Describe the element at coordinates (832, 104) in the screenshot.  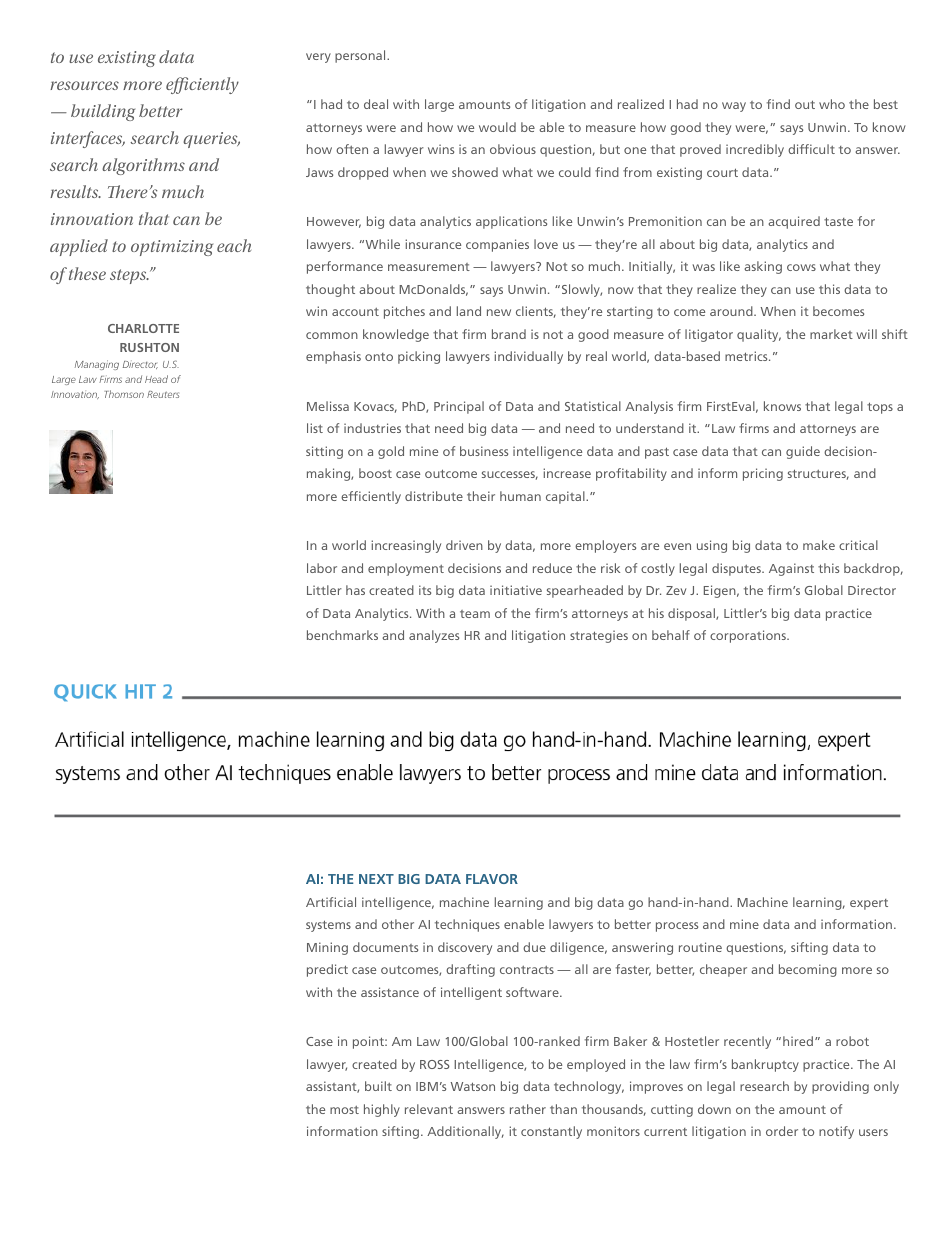
I see `who` at that location.
